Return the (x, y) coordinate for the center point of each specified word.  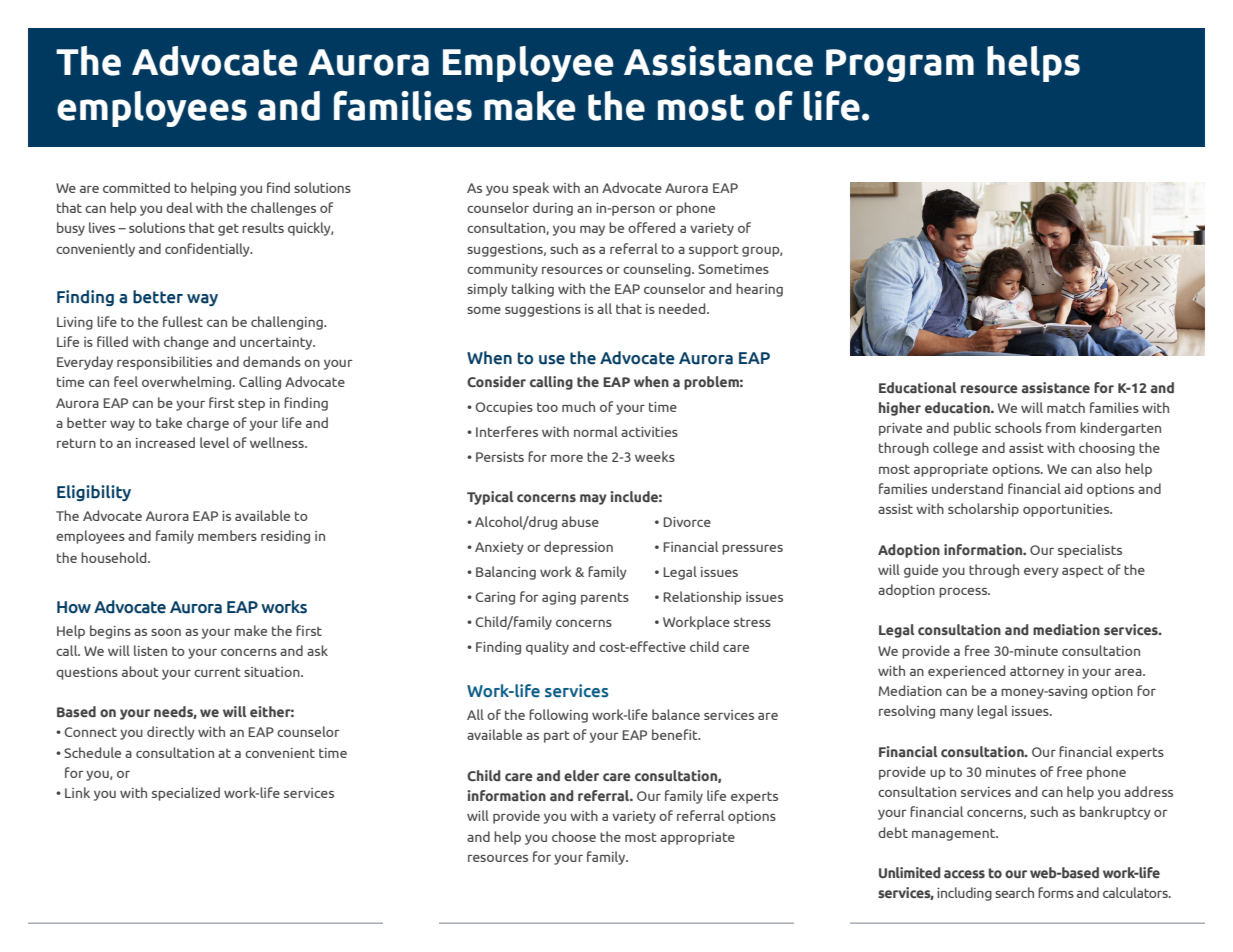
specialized (186, 794)
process (964, 593)
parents (605, 598)
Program (900, 65)
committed (136, 187)
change (186, 343)
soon (166, 632)
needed (683, 308)
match (1066, 407)
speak (531, 189)
